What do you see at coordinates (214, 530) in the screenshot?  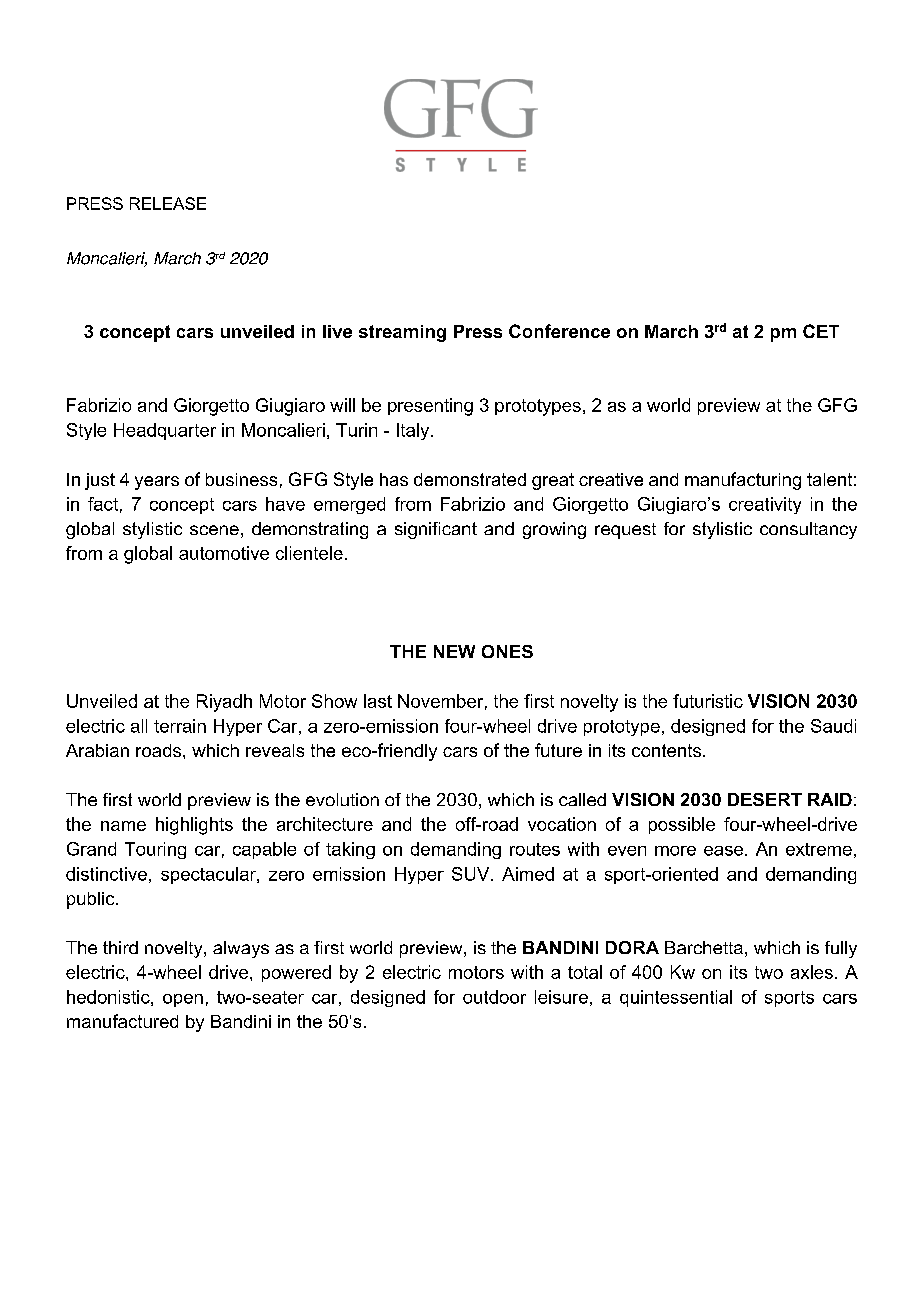 I see `scene` at bounding box center [214, 530].
